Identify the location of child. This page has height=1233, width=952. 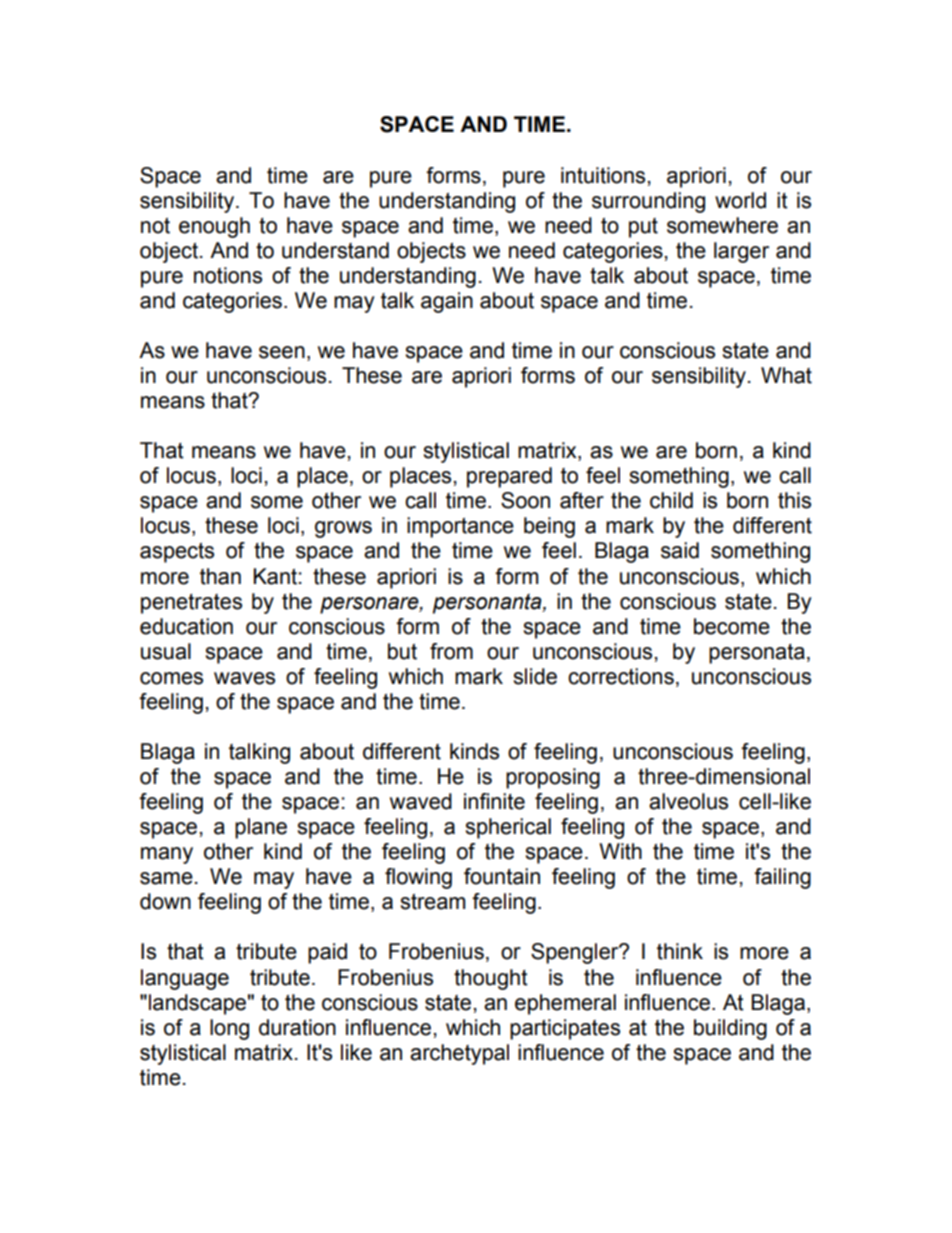
(671, 500).
